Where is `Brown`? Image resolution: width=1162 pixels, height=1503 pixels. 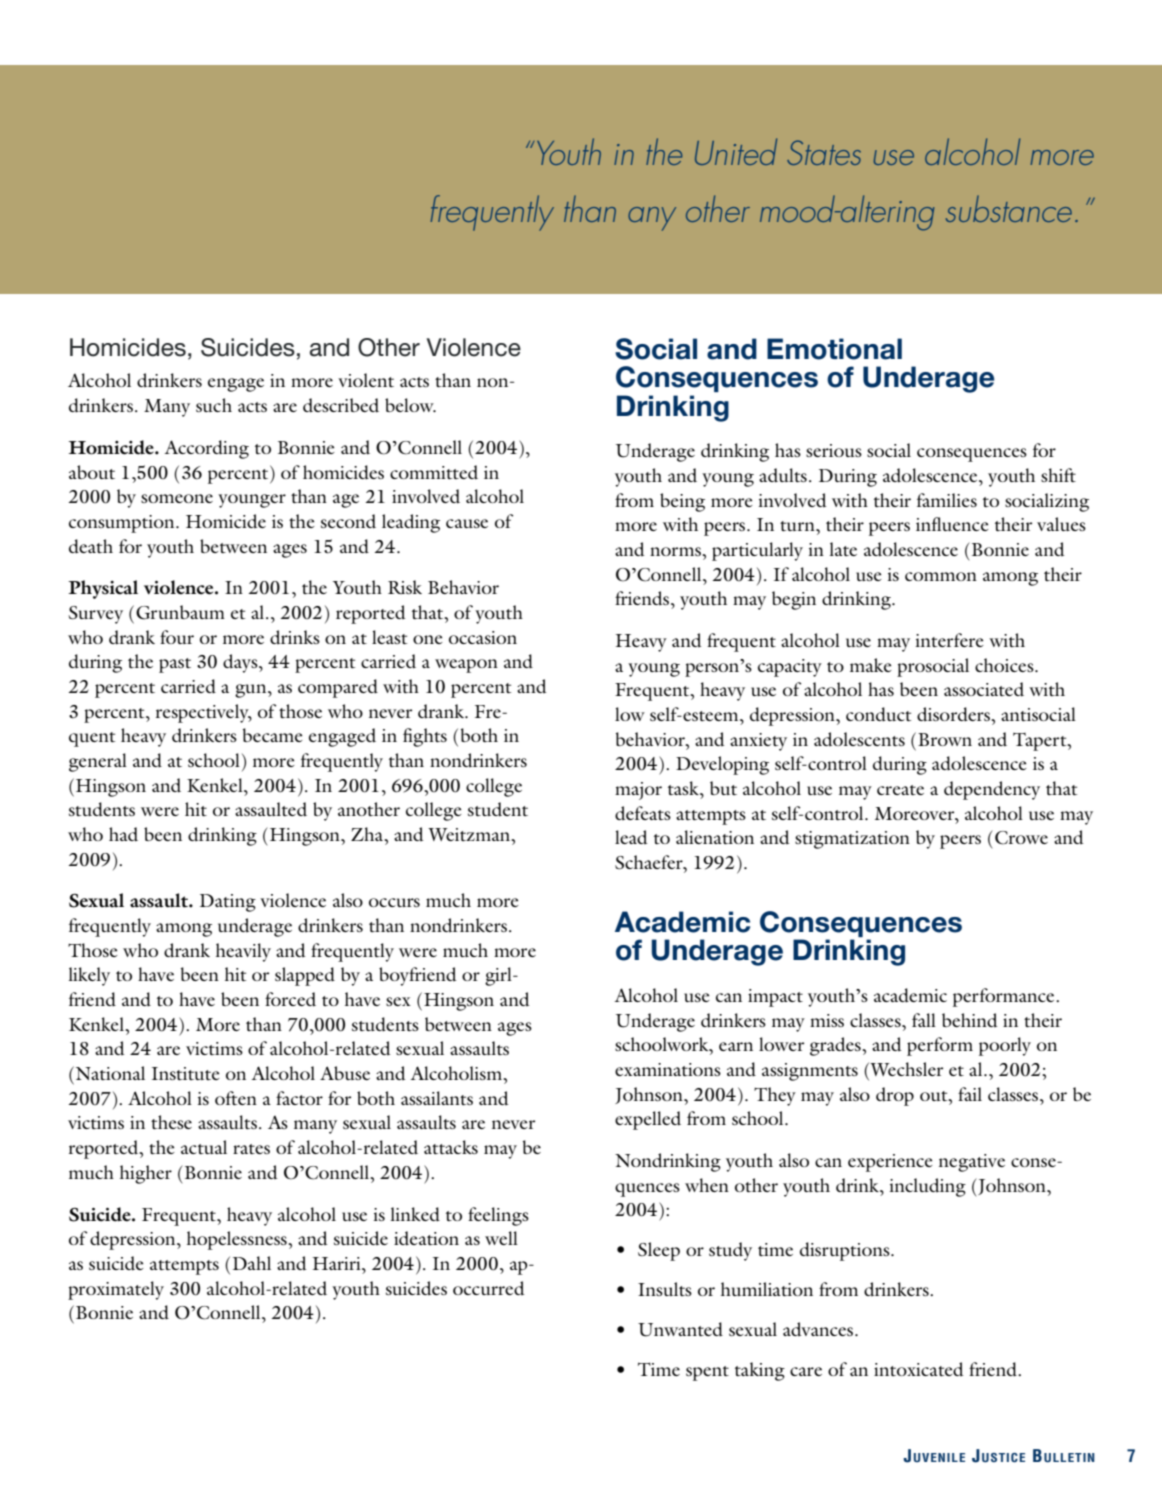
Brown is located at coordinates (945, 739).
